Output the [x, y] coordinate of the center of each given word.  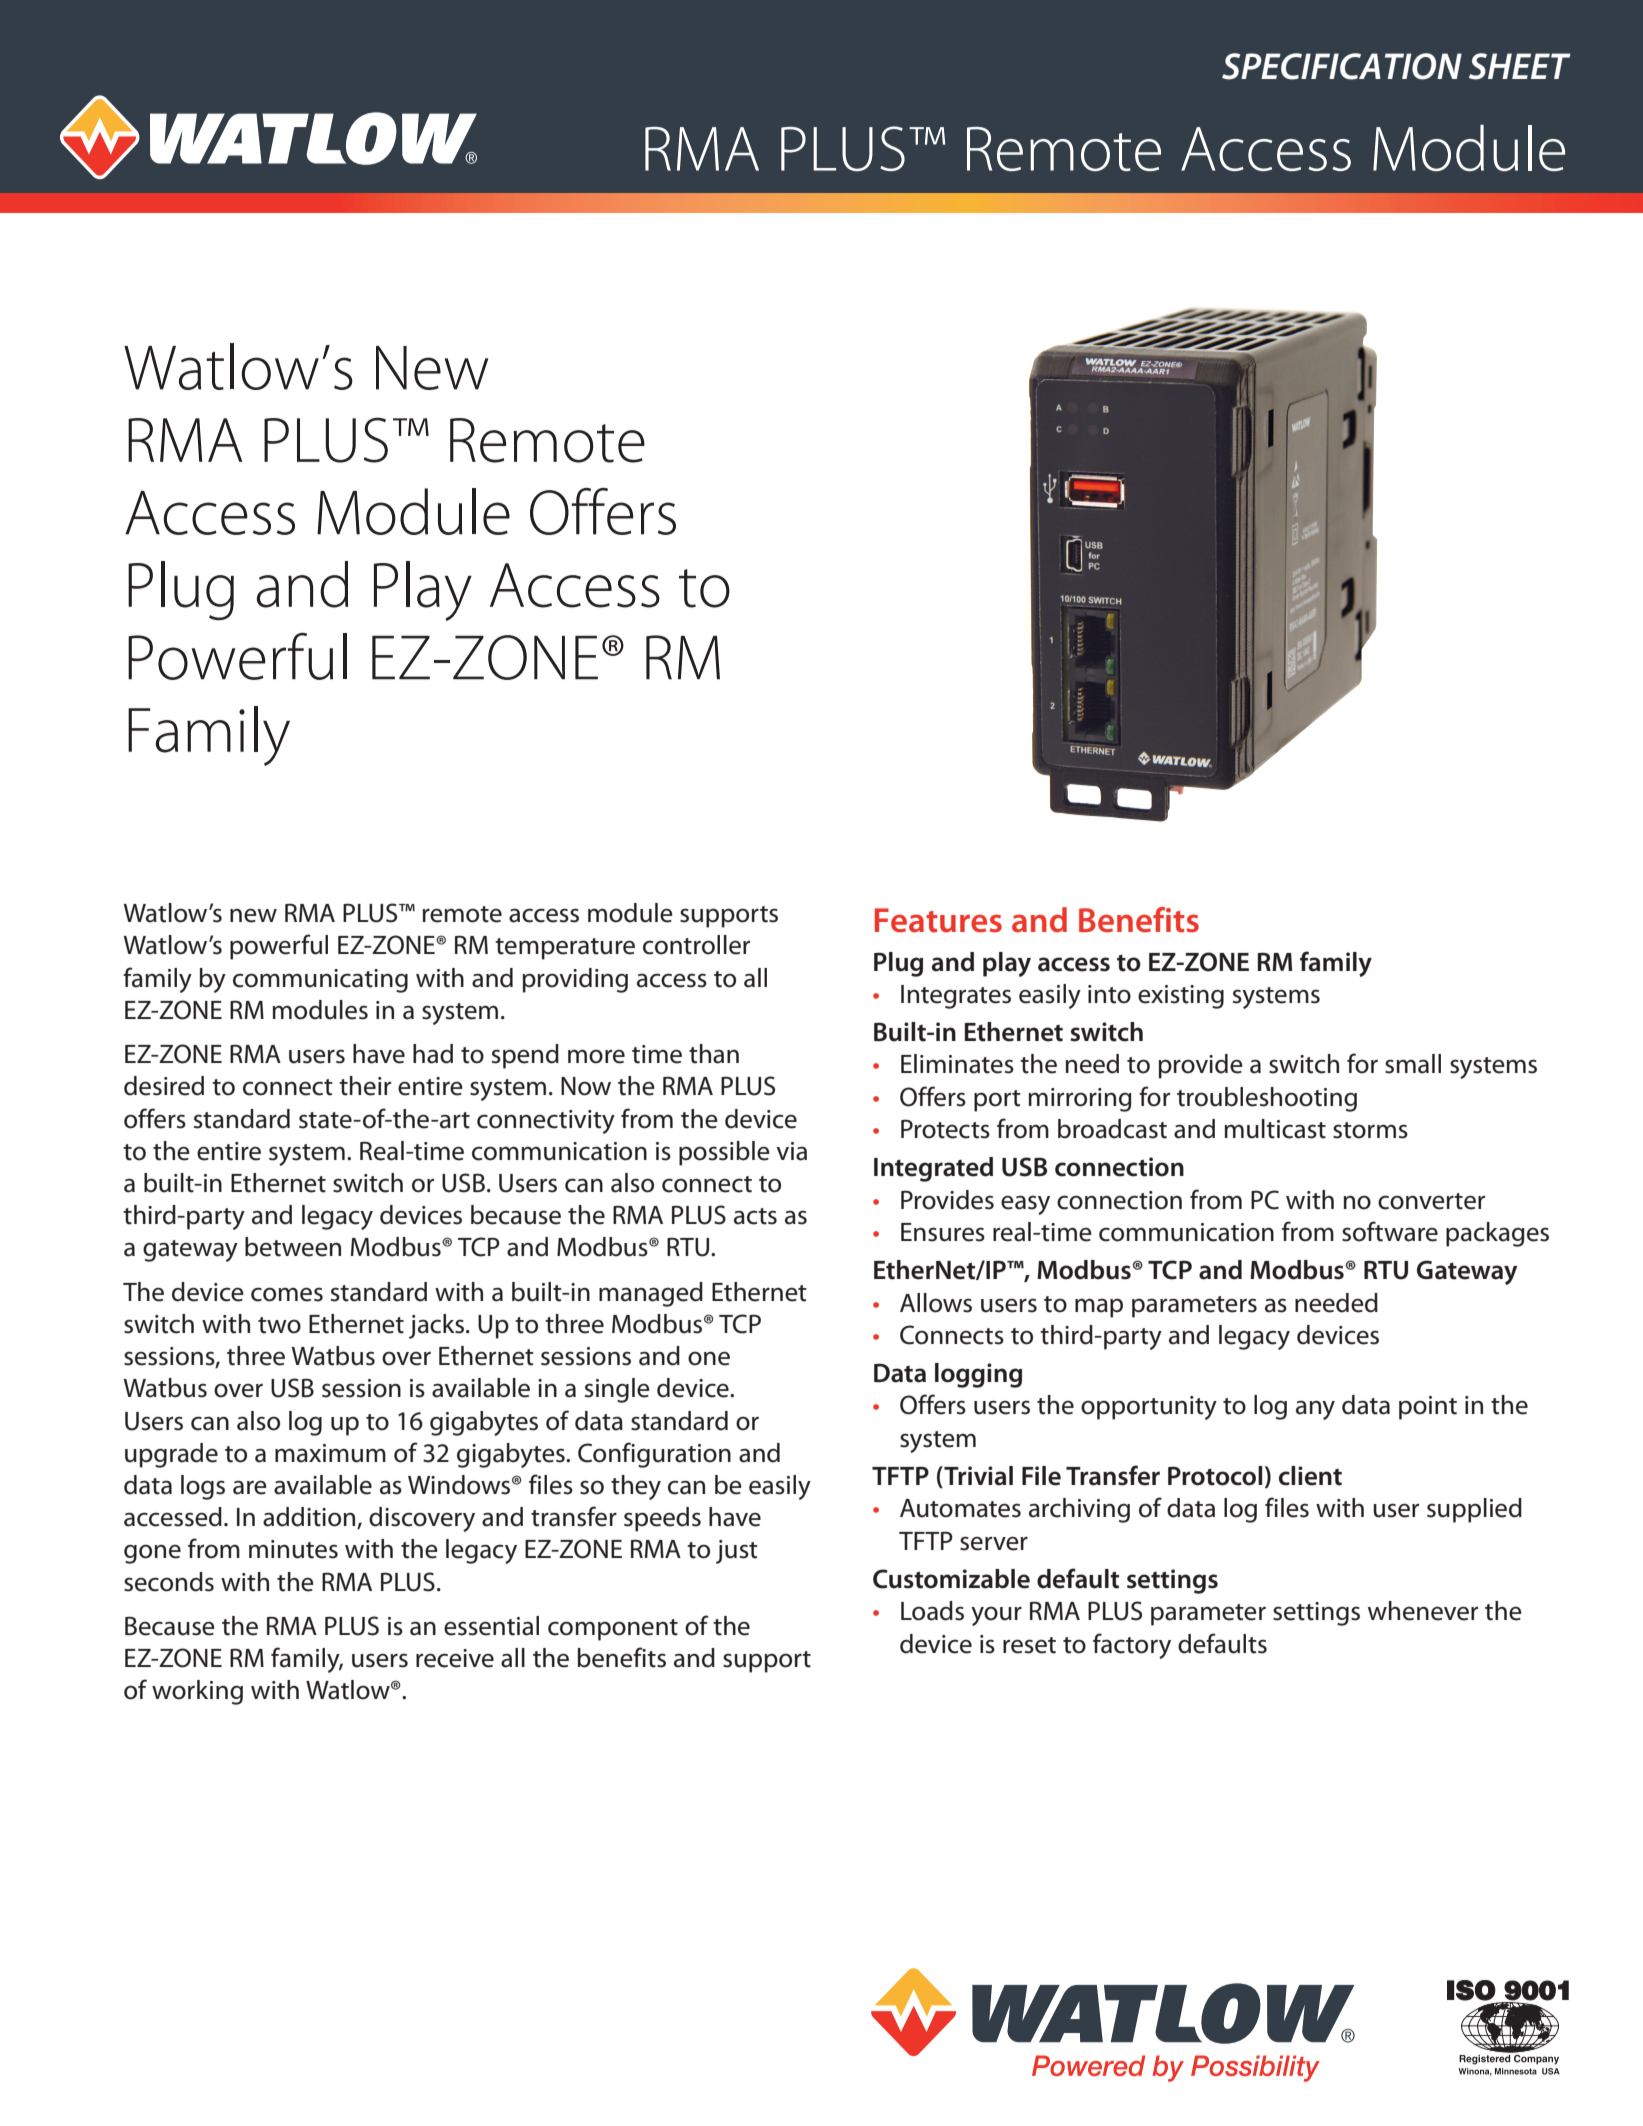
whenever [1423, 1611]
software [1390, 1231]
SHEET [1520, 66]
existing [1181, 997]
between [293, 1247]
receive [455, 1658]
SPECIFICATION [1342, 66]
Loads [932, 1611]
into [1109, 994]
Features [938, 920]
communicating [320, 981]
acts [755, 1216]
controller [696, 945]
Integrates [956, 997]
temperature [565, 949]
